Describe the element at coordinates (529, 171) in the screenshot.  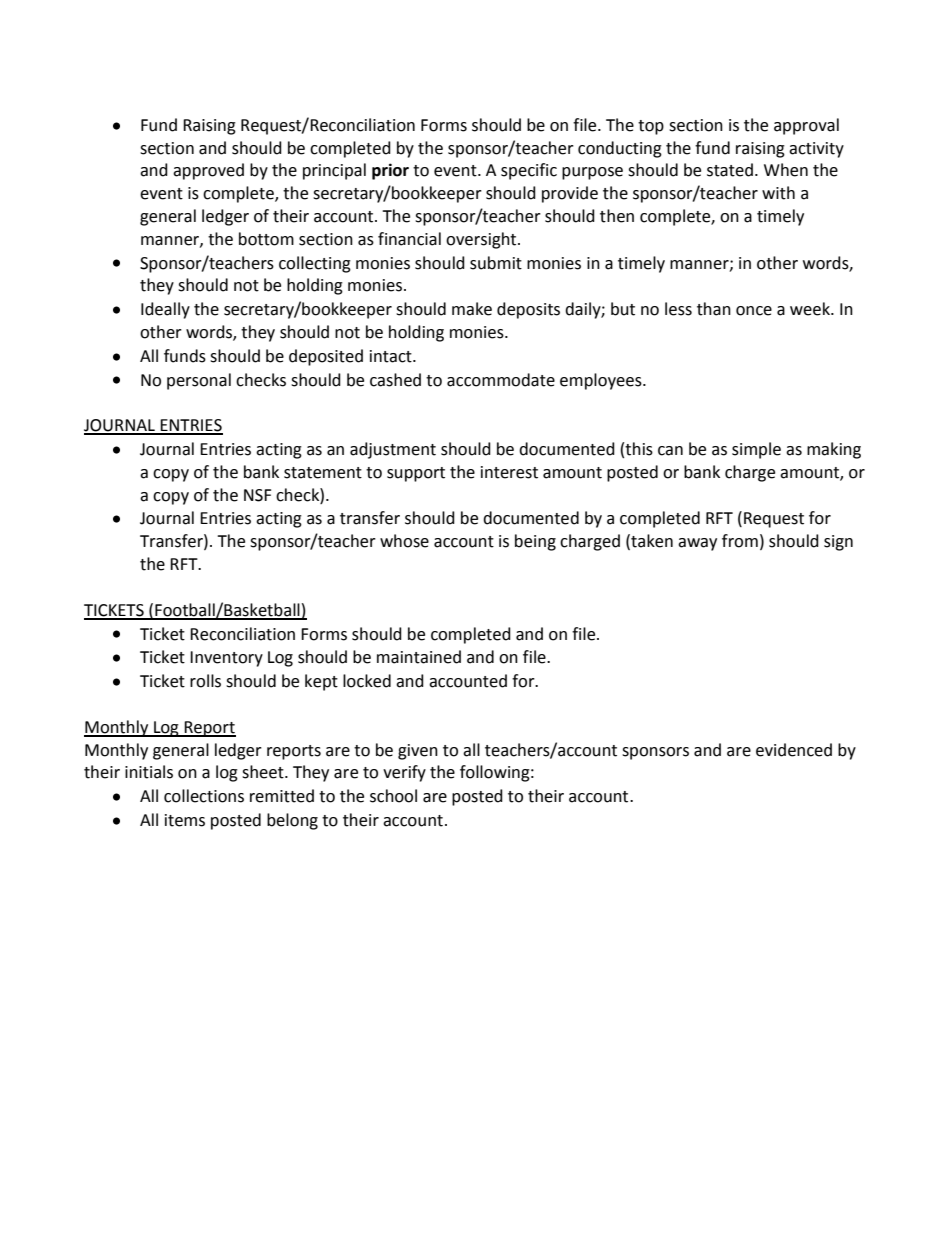
I see `specific` at that location.
